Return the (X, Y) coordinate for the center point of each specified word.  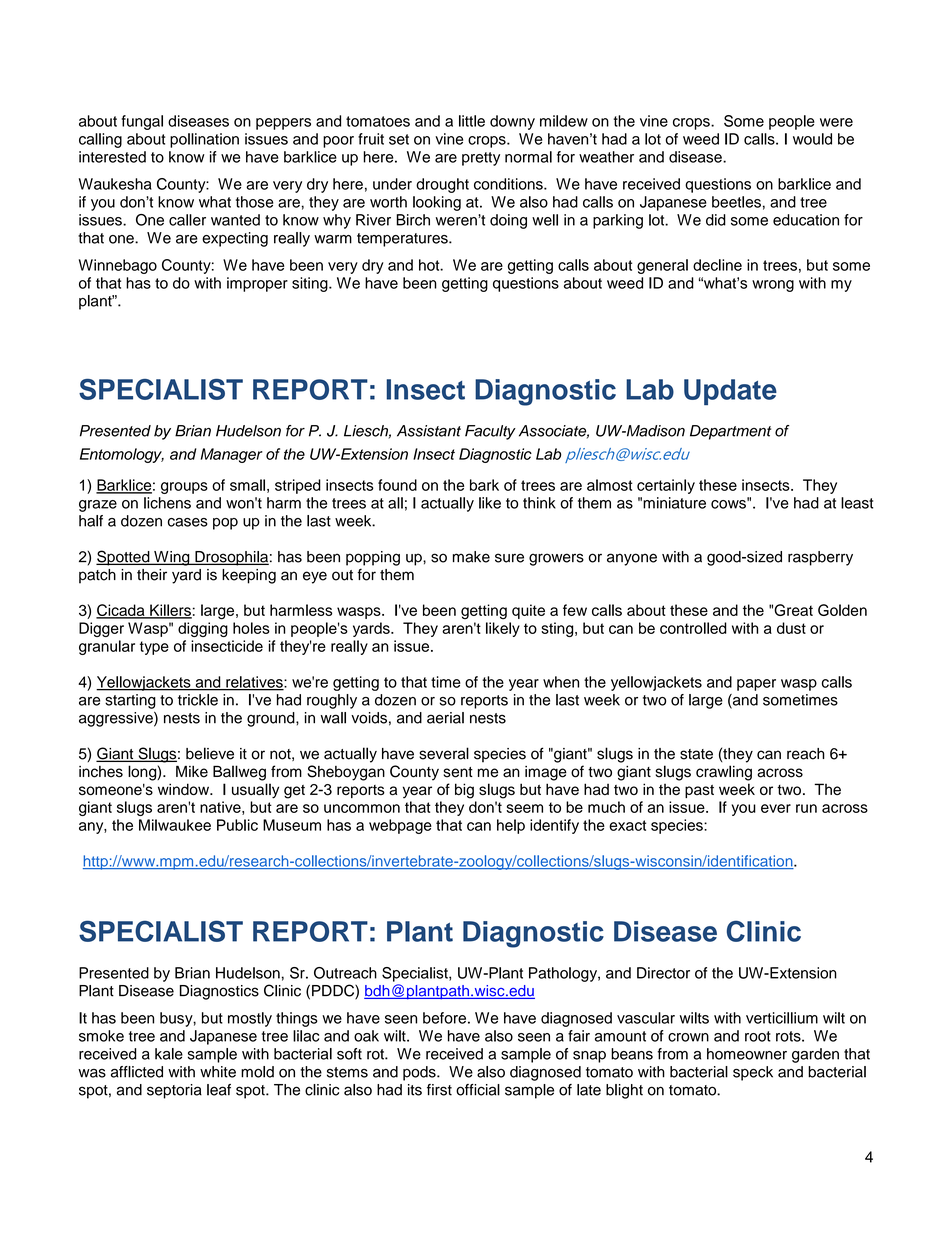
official (478, 1090)
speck (753, 1073)
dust (791, 628)
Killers (170, 611)
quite (528, 611)
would (812, 139)
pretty (481, 159)
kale (169, 1054)
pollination (204, 140)
